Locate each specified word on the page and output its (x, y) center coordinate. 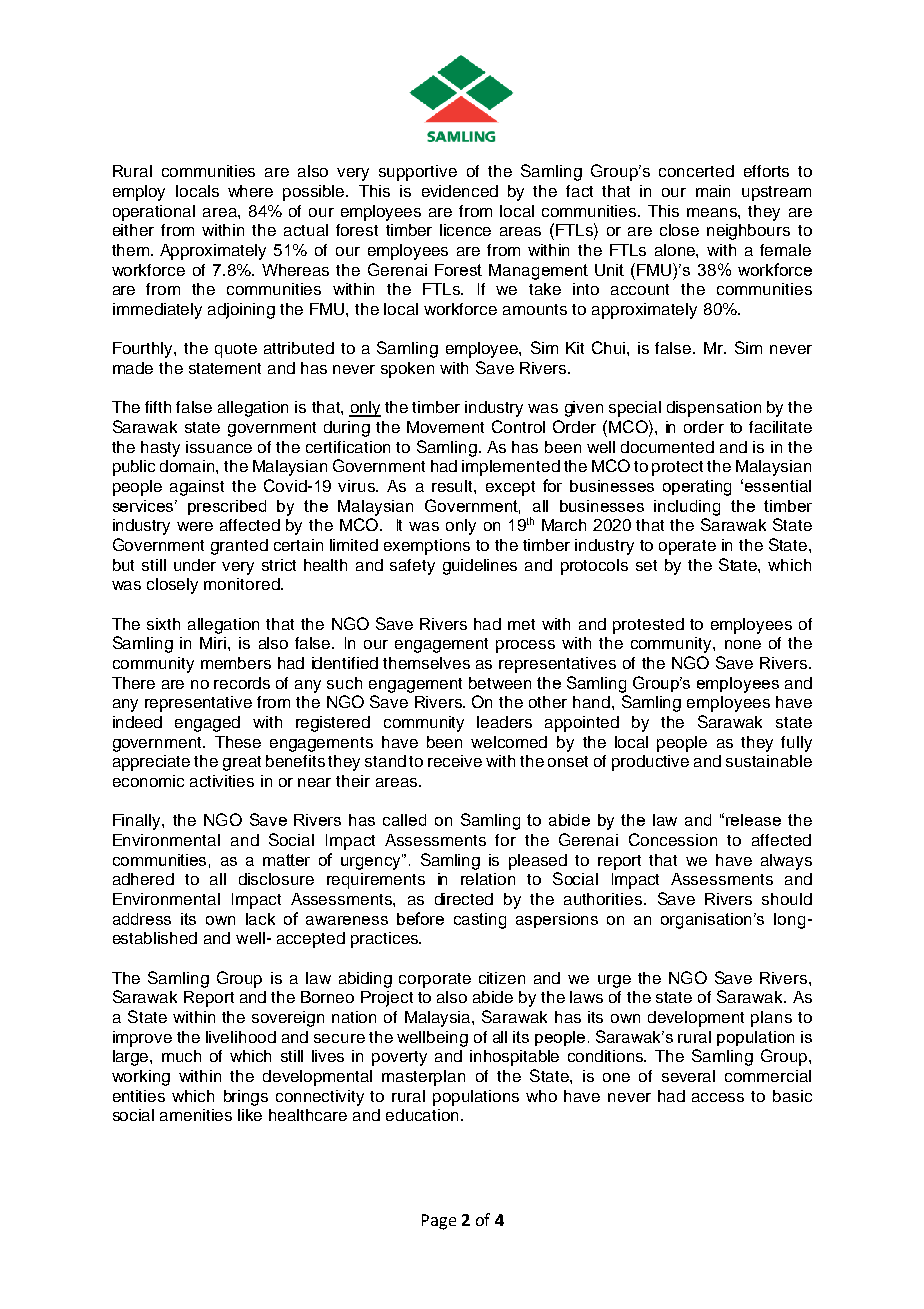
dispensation (714, 409)
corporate (435, 980)
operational (154, 213)
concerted (696, 171)
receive (455, 761)
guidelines (480, 567)
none (743, 644)
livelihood (241, 1037)
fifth (158, 407)
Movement (445, 427)
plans (771, 1019)
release (753, 820)
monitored (243, 584)
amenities (196, 1115)
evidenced (460, 191)
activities (222, 781)
